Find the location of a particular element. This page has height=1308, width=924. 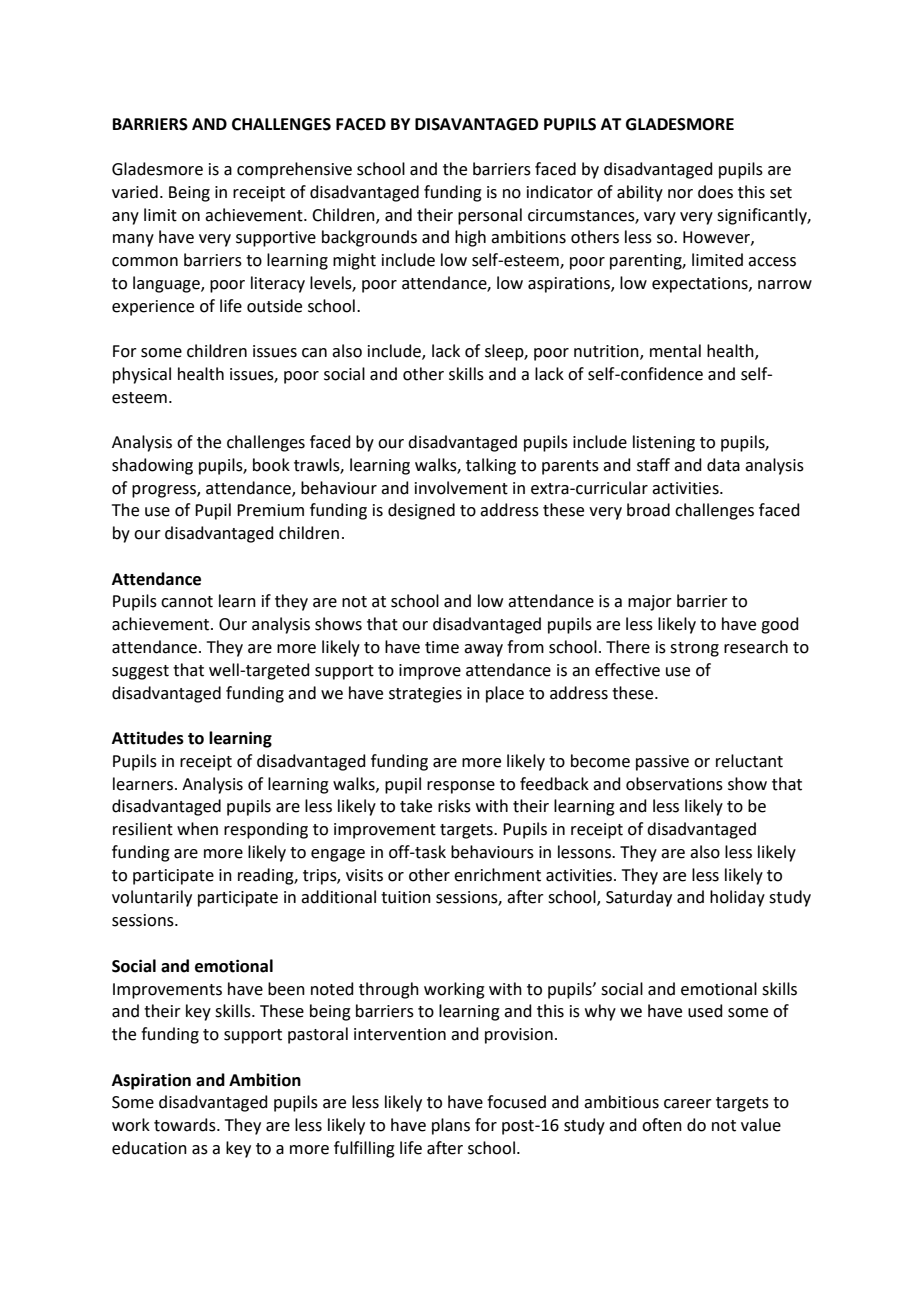

personal is located at coordinates (490, 216).
